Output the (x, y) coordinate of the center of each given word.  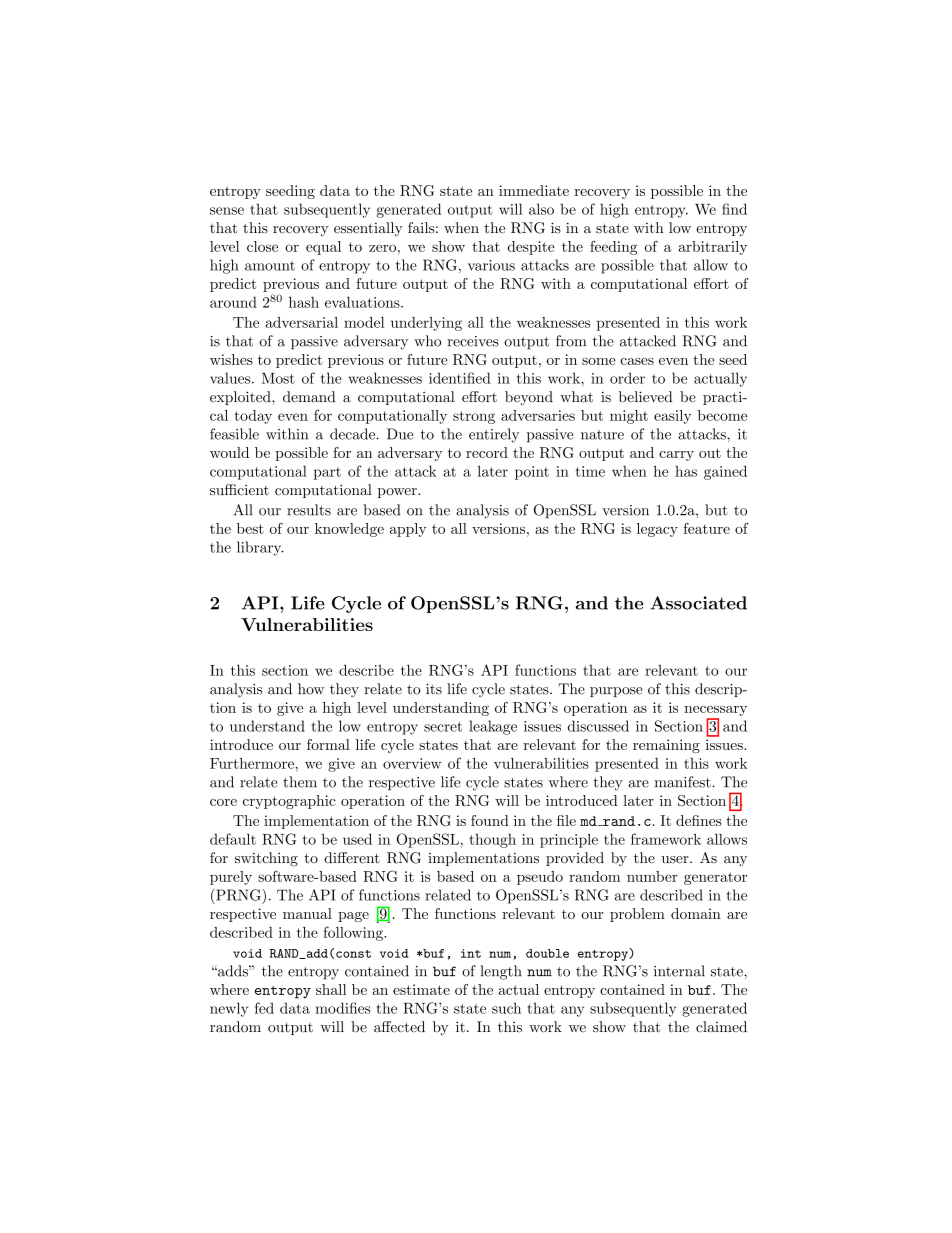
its (434, 689)
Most (278, 378)
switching (266, 859)
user (675, 860)
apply (408, 530)
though (492, 841)
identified (460, 378)
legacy (657, 530)
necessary (715, 711)
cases (637, 361)
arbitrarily (713, 248)
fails (421, 228)
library (260, 548)
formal (328, 744)
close (262, 246)
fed (264, 1008)
